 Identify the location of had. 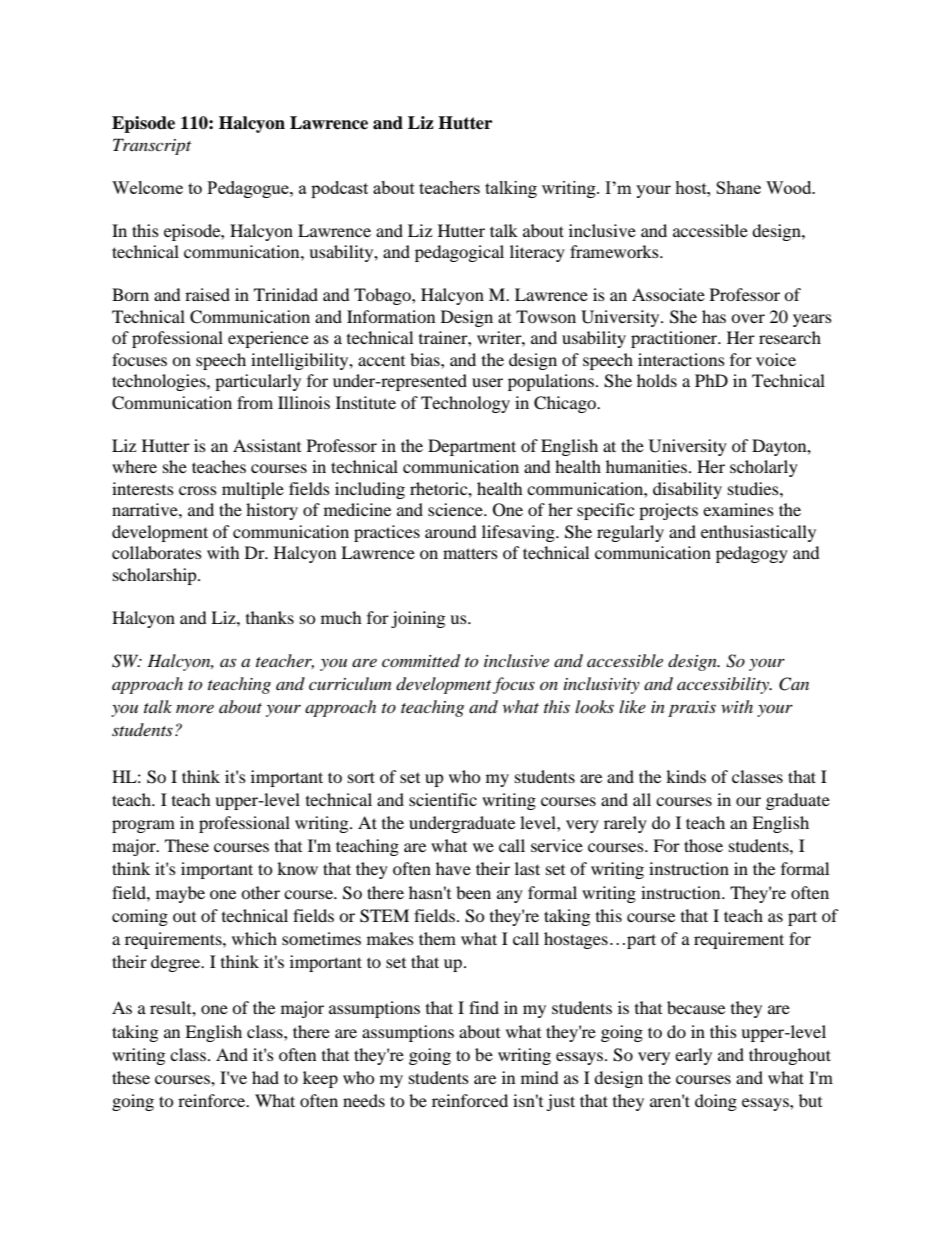
(265, 1077).
